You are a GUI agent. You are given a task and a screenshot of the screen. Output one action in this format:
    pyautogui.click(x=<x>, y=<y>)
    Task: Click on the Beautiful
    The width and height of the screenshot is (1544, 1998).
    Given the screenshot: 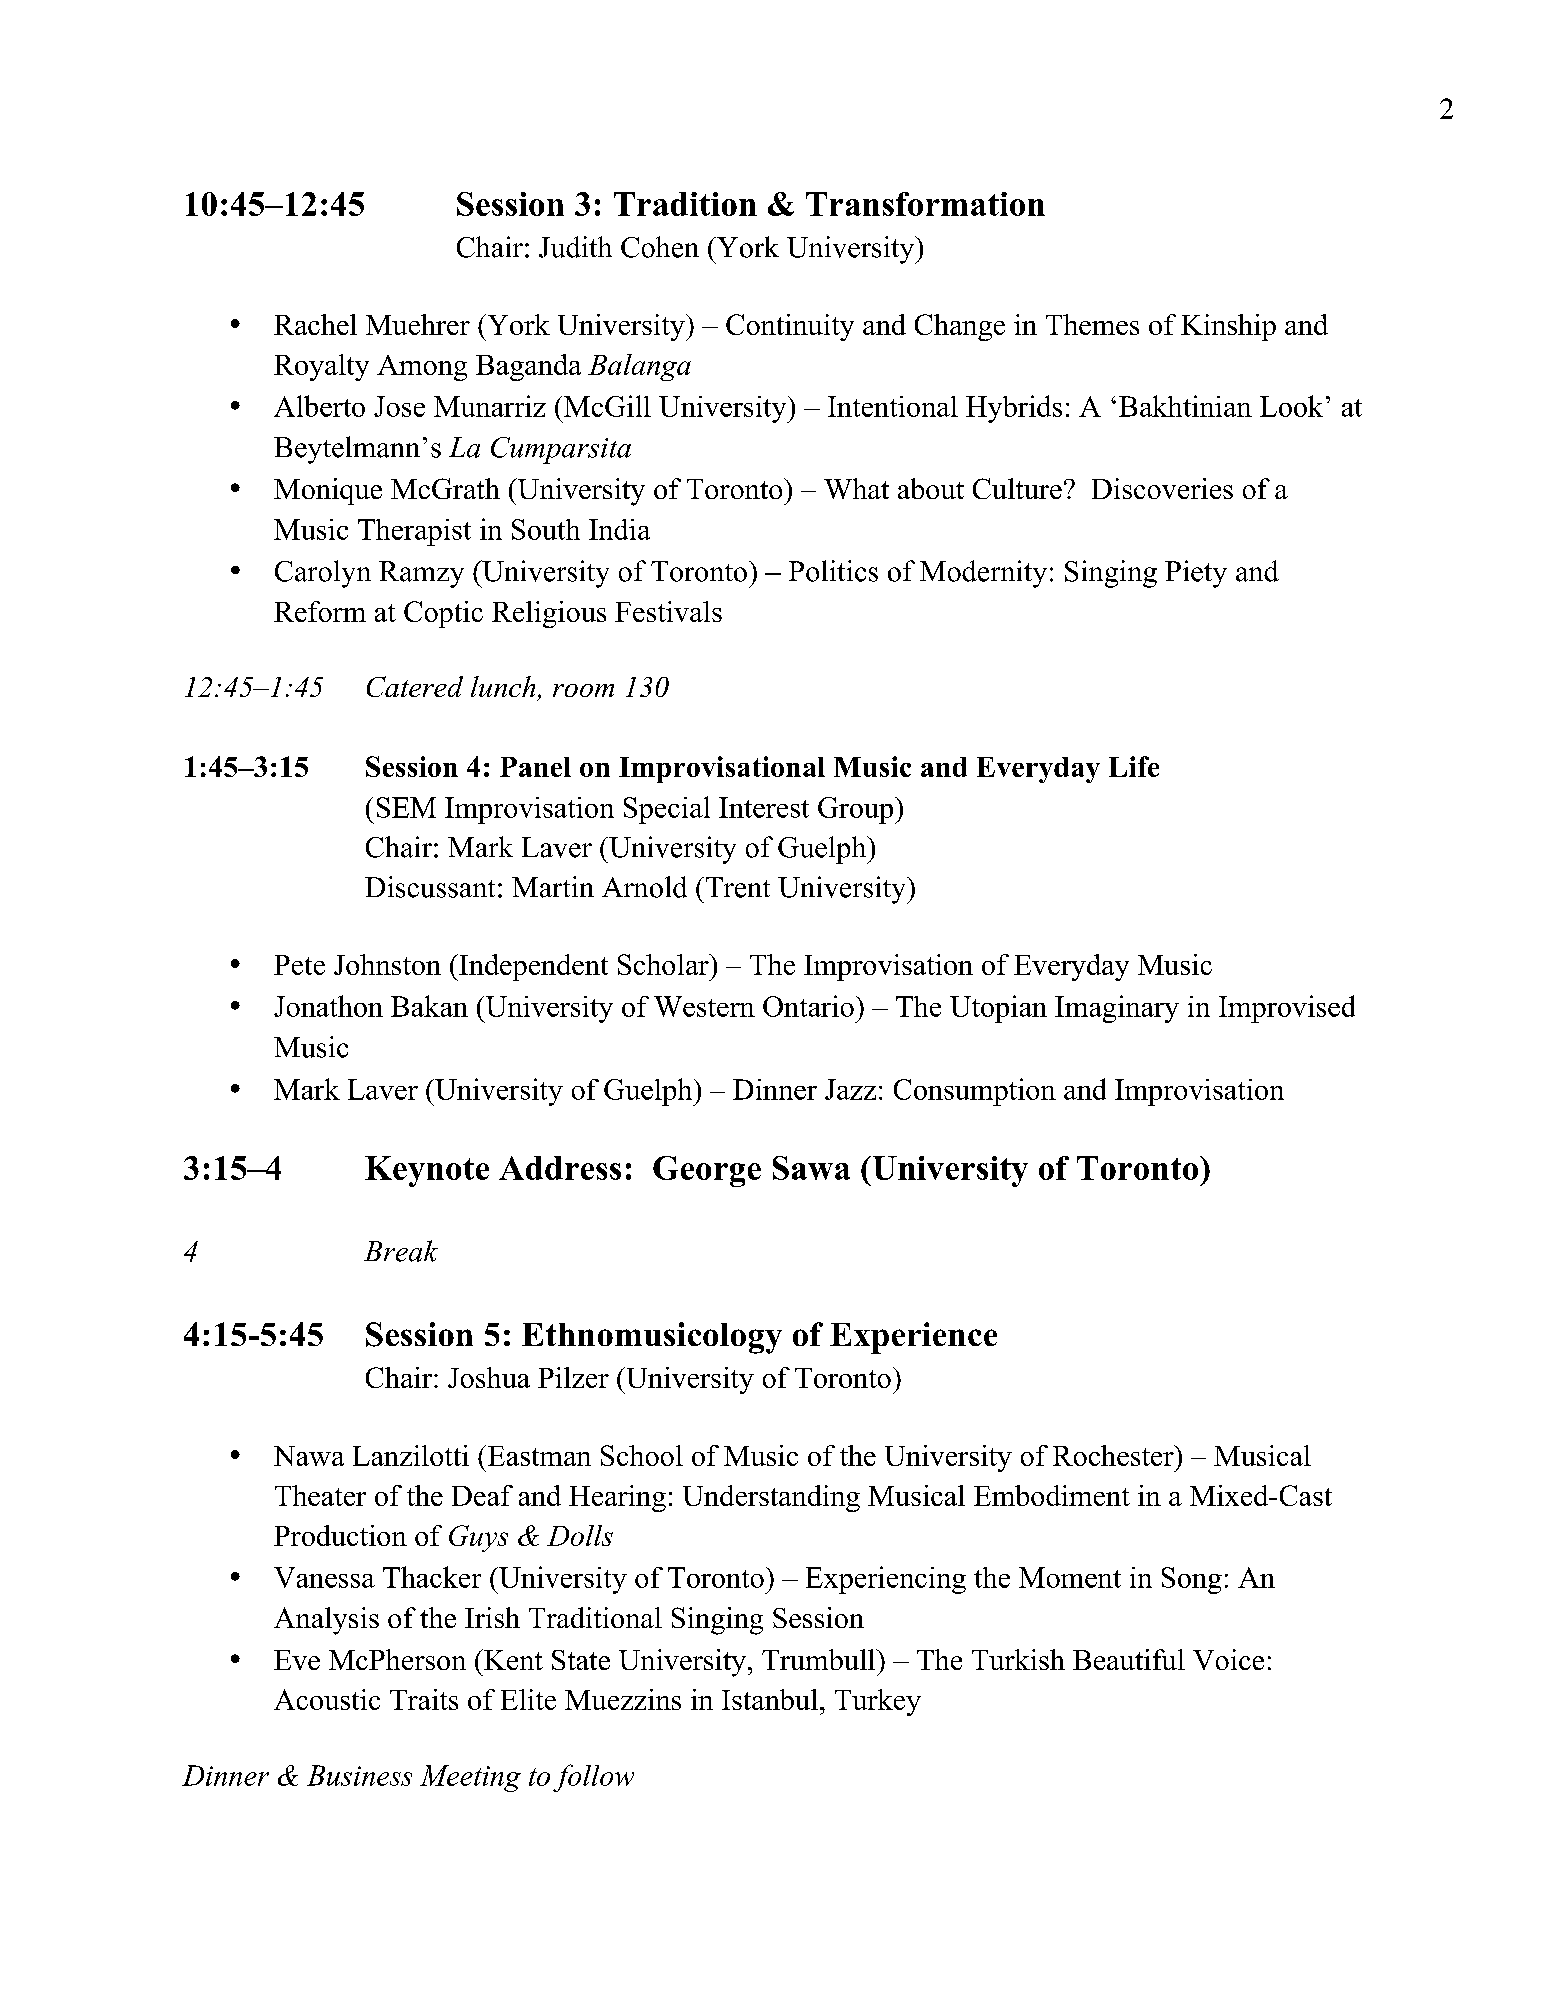 What is the action you would take?
    pyautogui.click(x=1129, y=1659)
